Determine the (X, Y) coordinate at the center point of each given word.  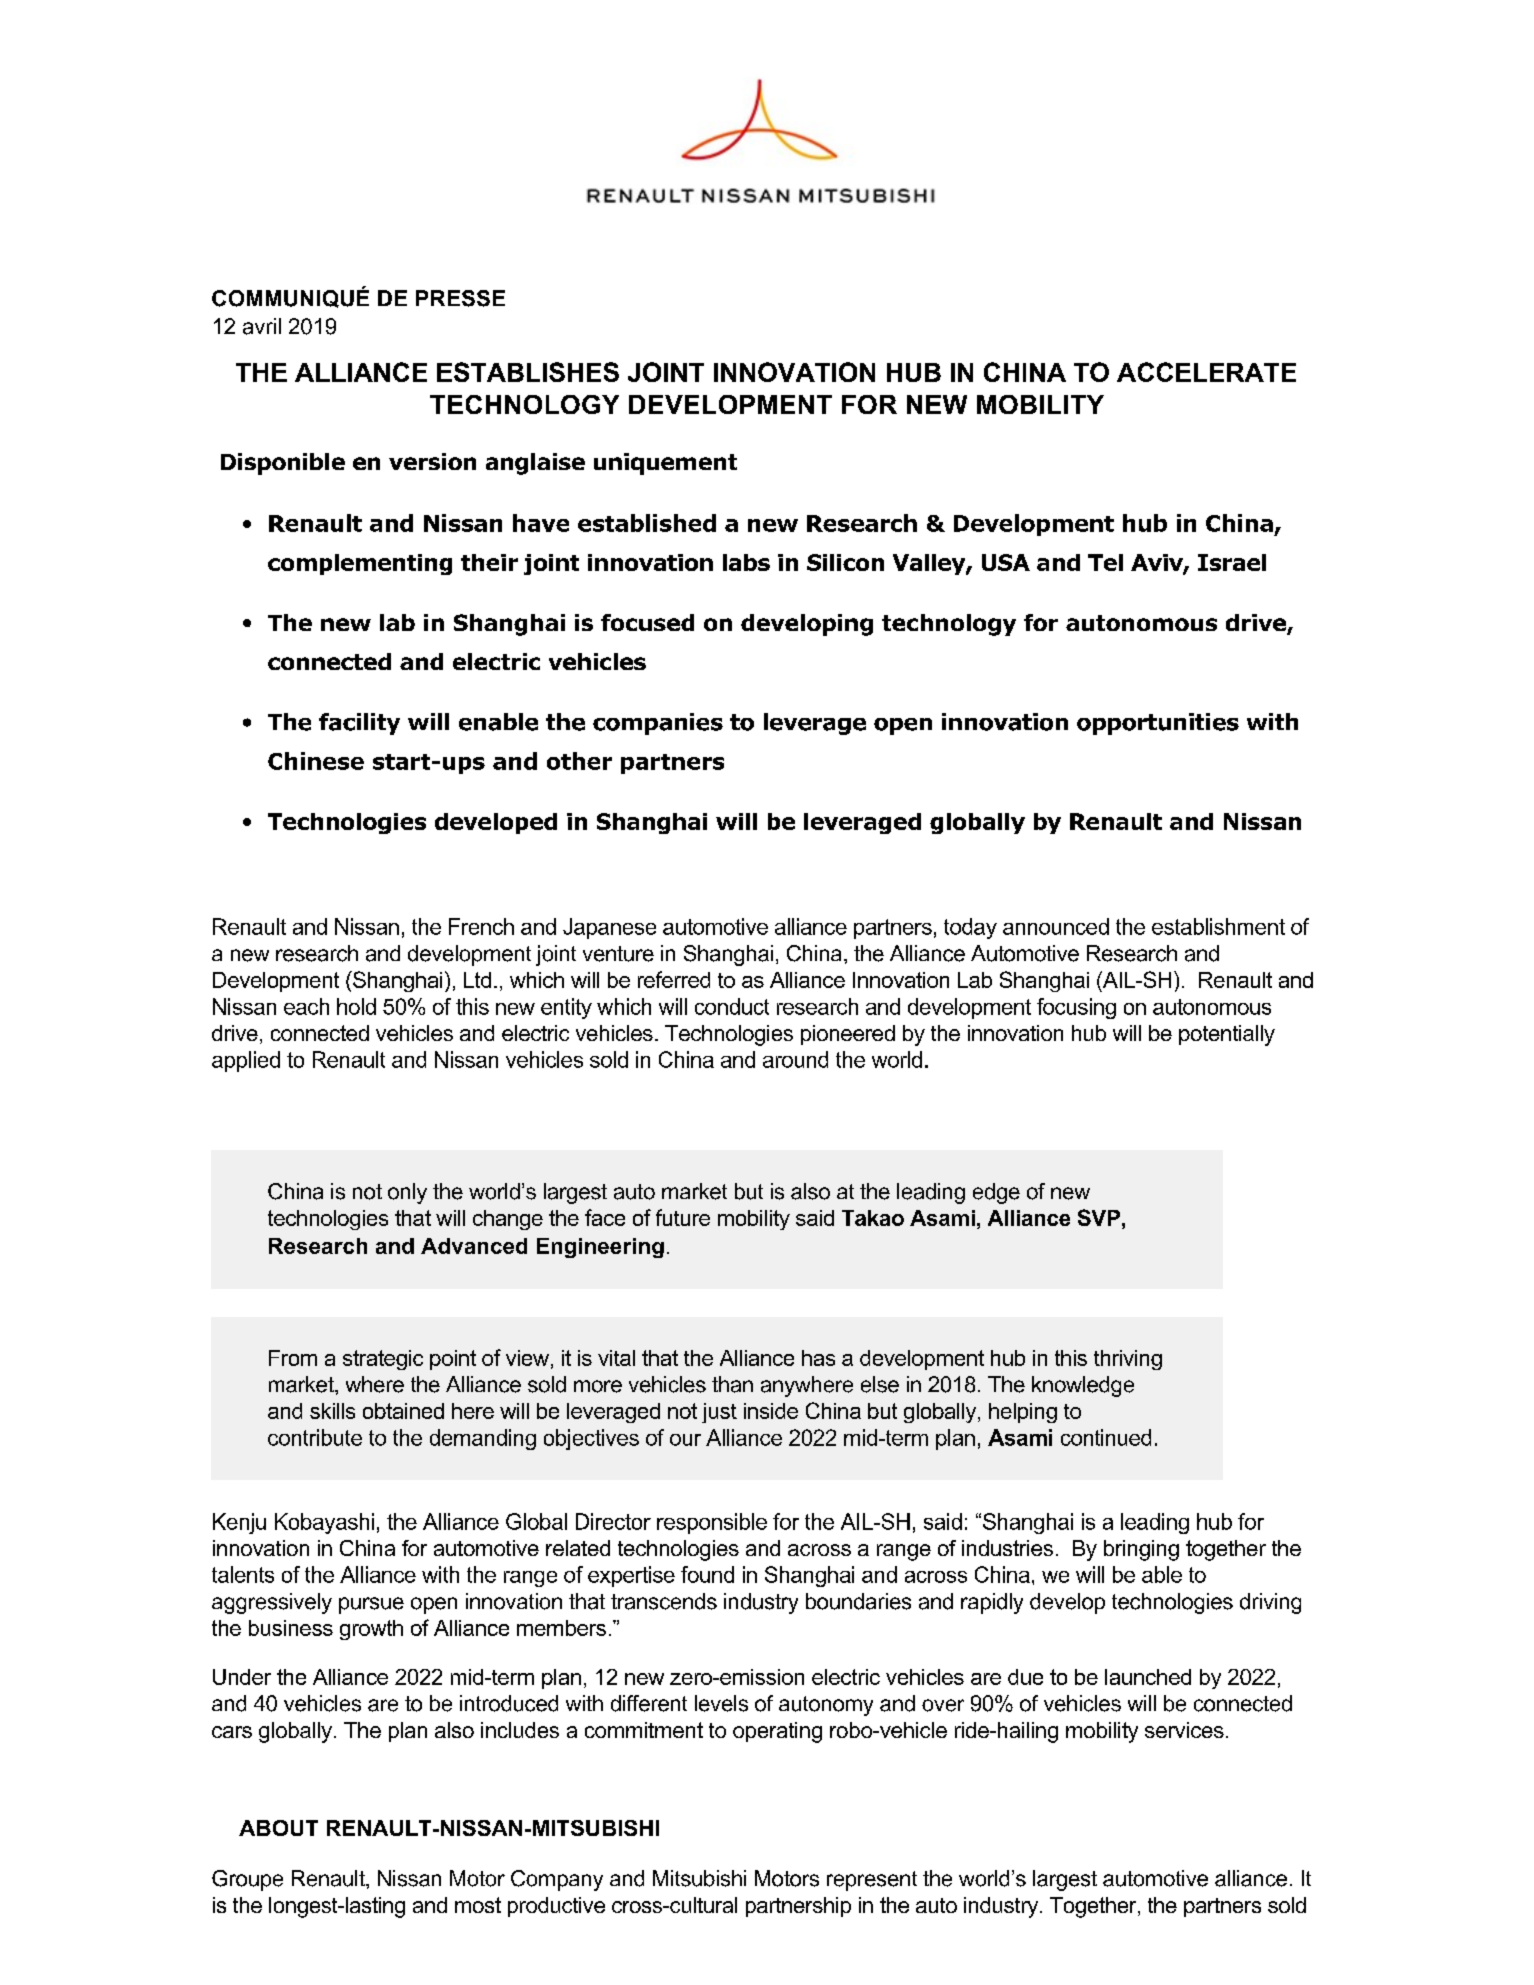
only (407, 1193)
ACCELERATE (1206, 372)
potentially (1227, 1035)
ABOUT (278, 1828)
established (647, 523)
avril (262, 326)
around (795, 1059)
